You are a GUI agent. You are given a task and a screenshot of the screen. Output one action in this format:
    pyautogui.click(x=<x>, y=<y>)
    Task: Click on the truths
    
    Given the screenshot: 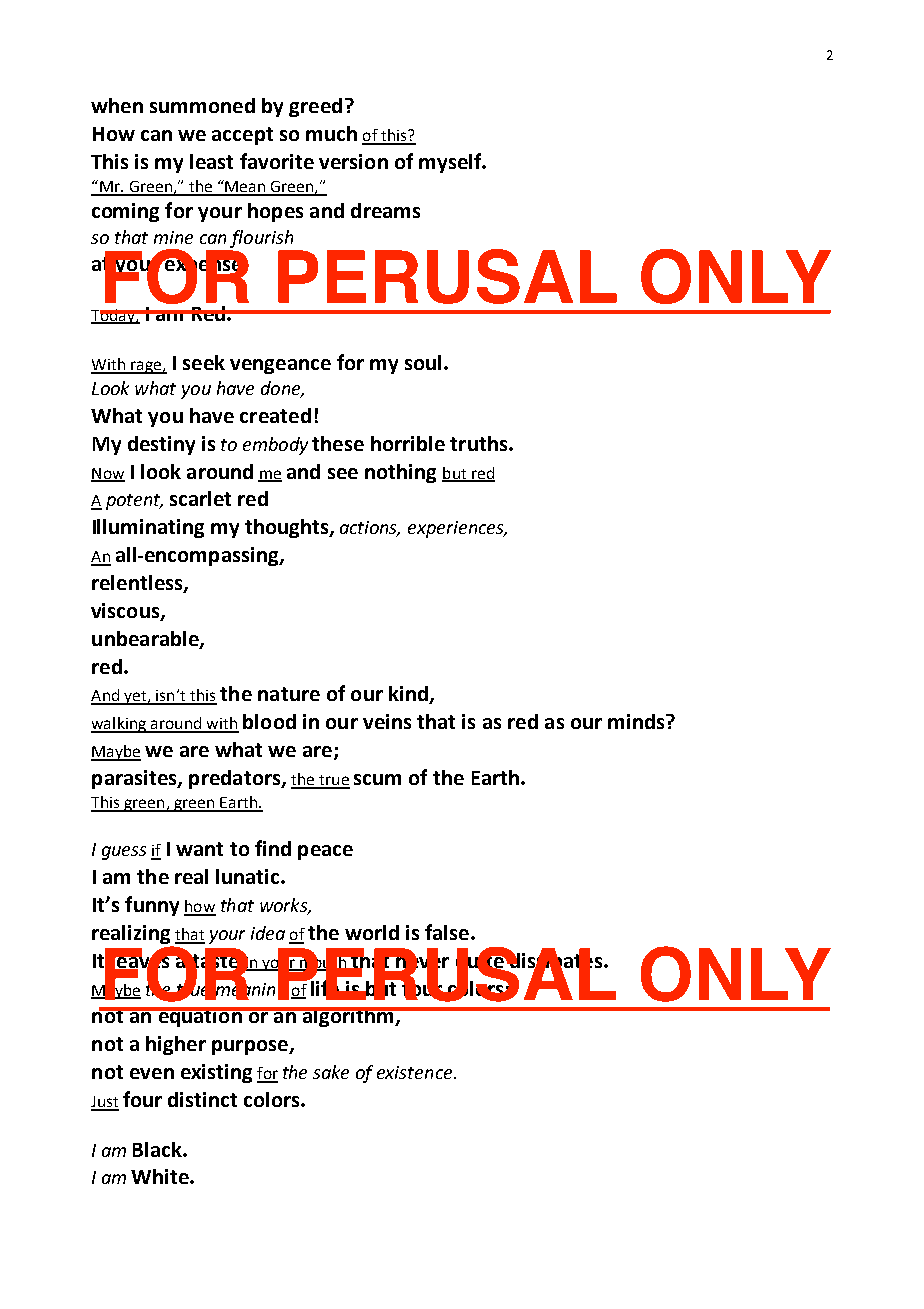 What is the action you would take?
    pyautogui.click(x=480, y=443)
